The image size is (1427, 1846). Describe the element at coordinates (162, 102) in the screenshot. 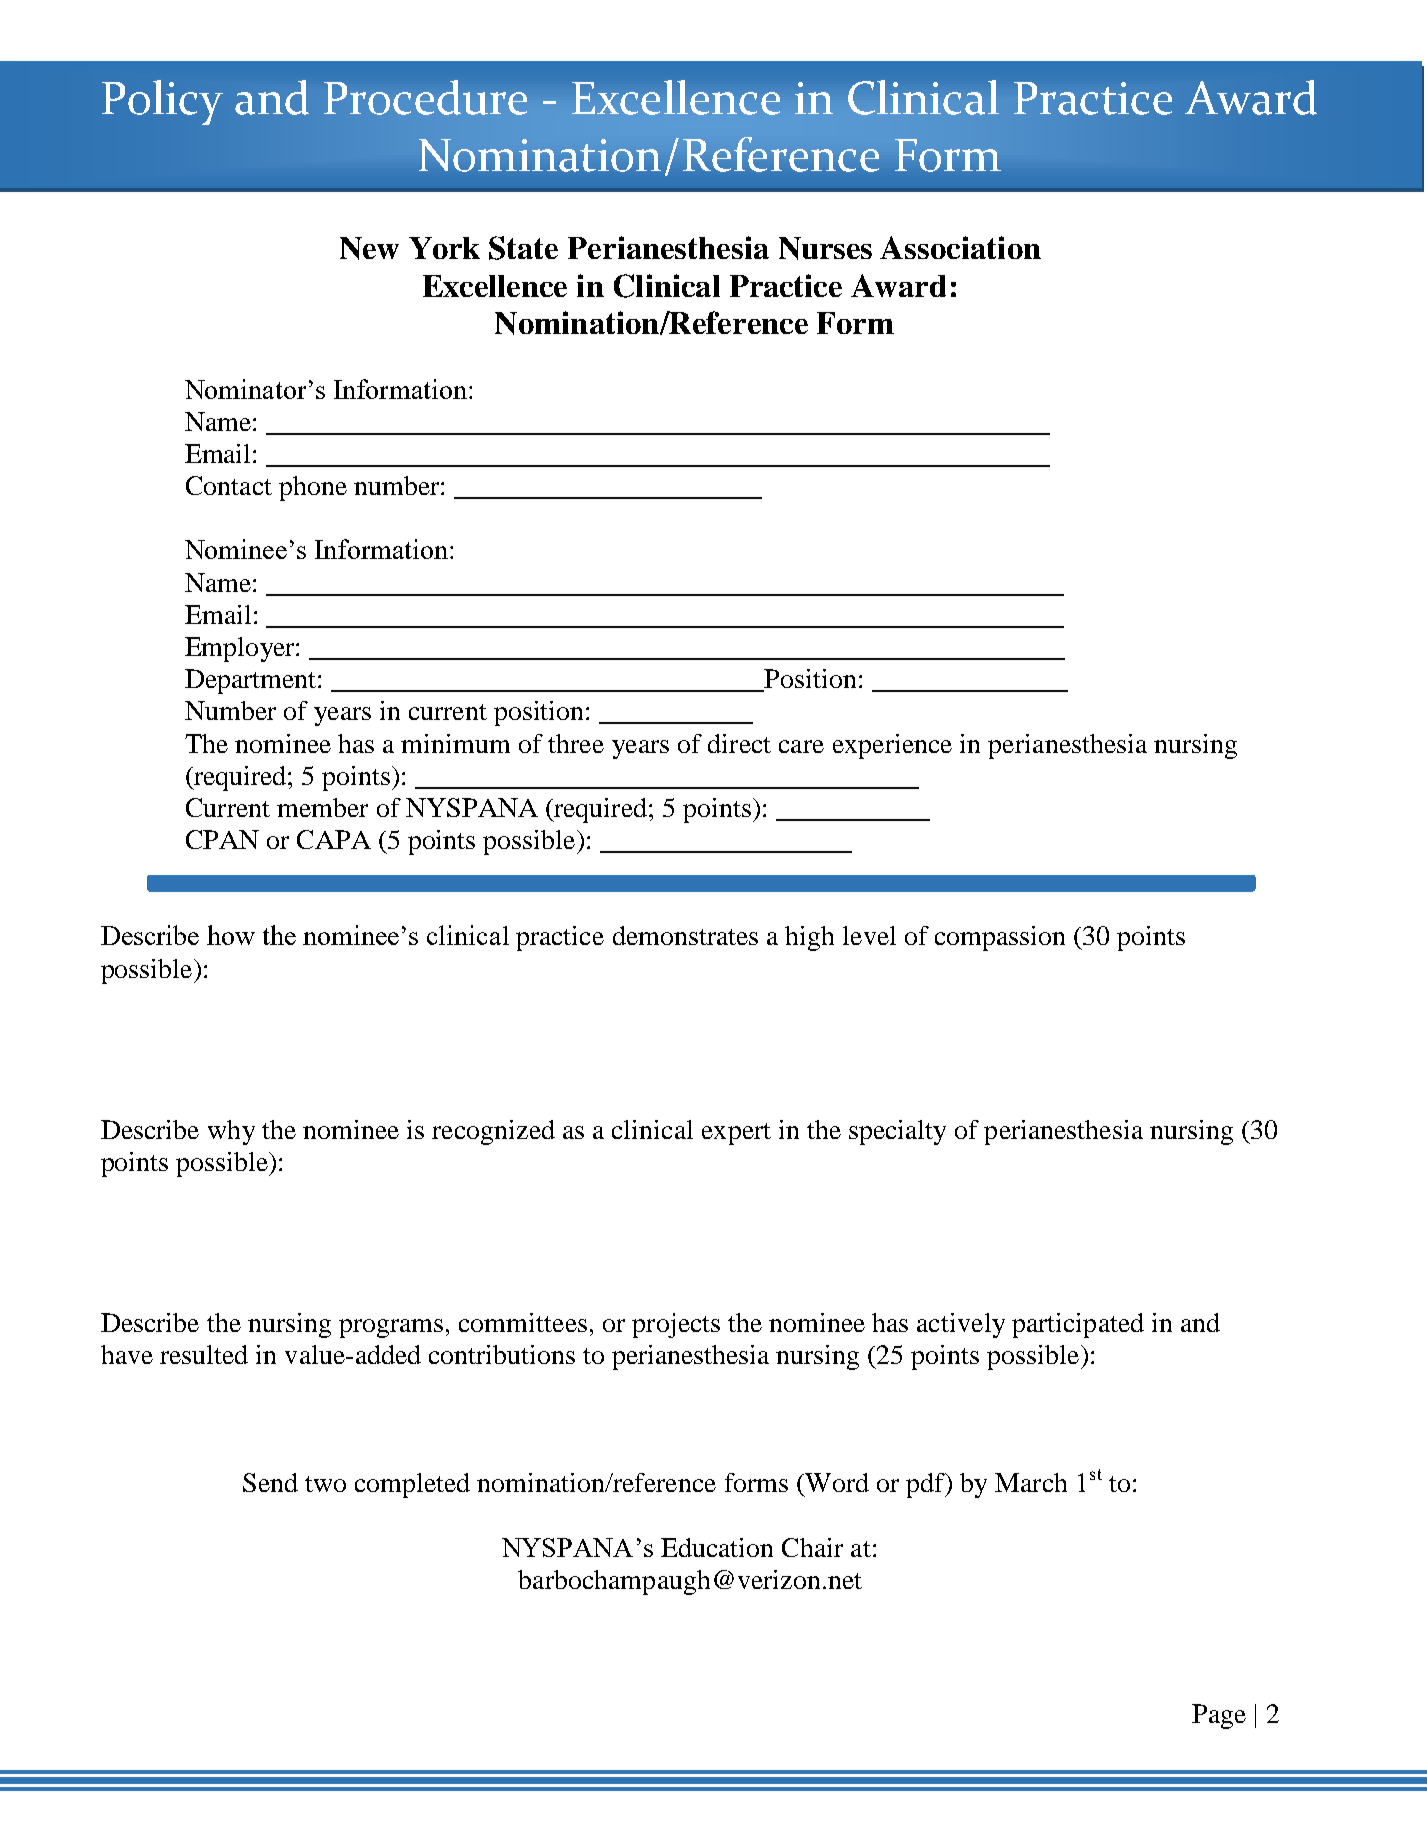

I see `Policy` at that location.
